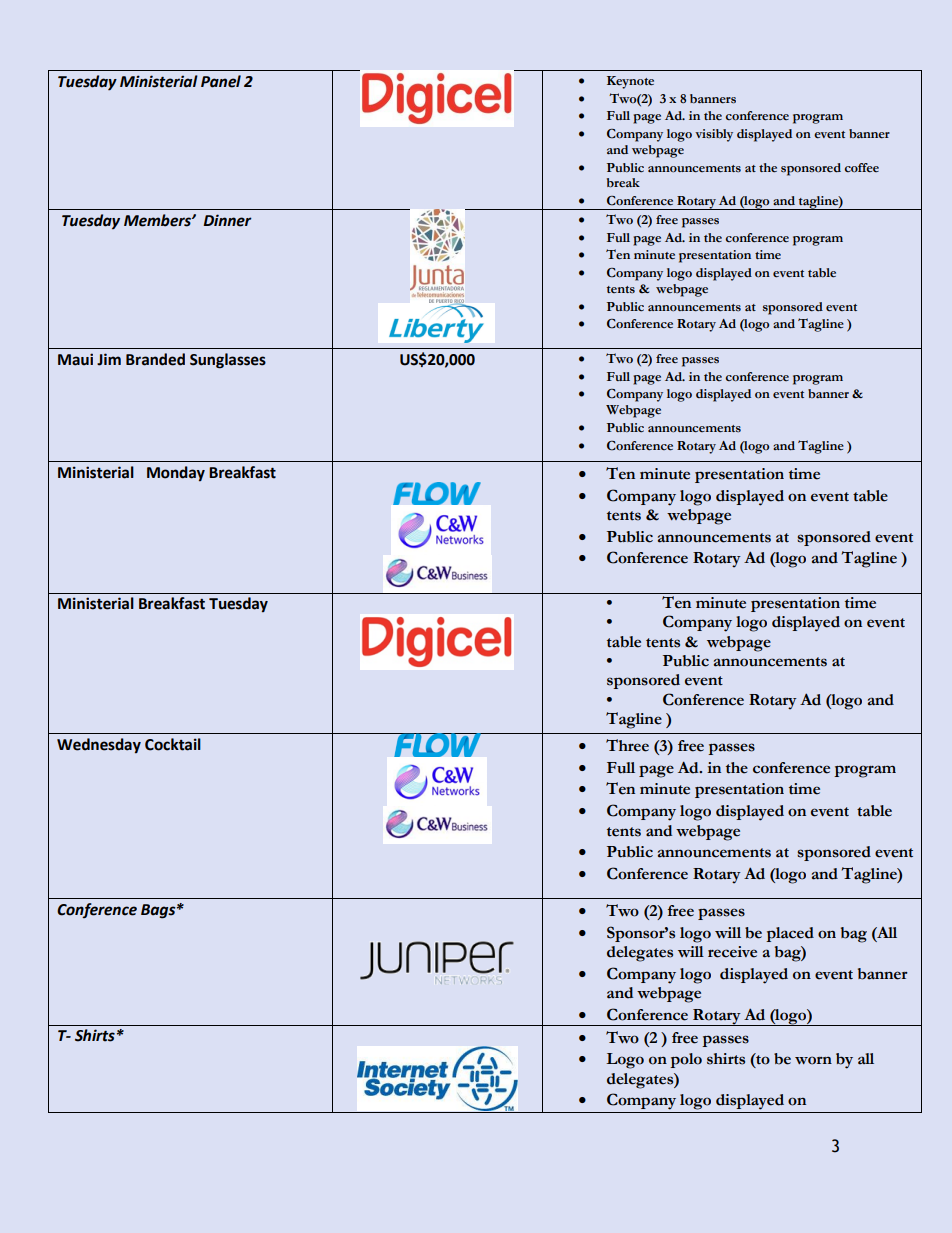  What do you see at coordinates (790, 934) in the screenshot?
I see `placed` at bounding box center [790, 934].
